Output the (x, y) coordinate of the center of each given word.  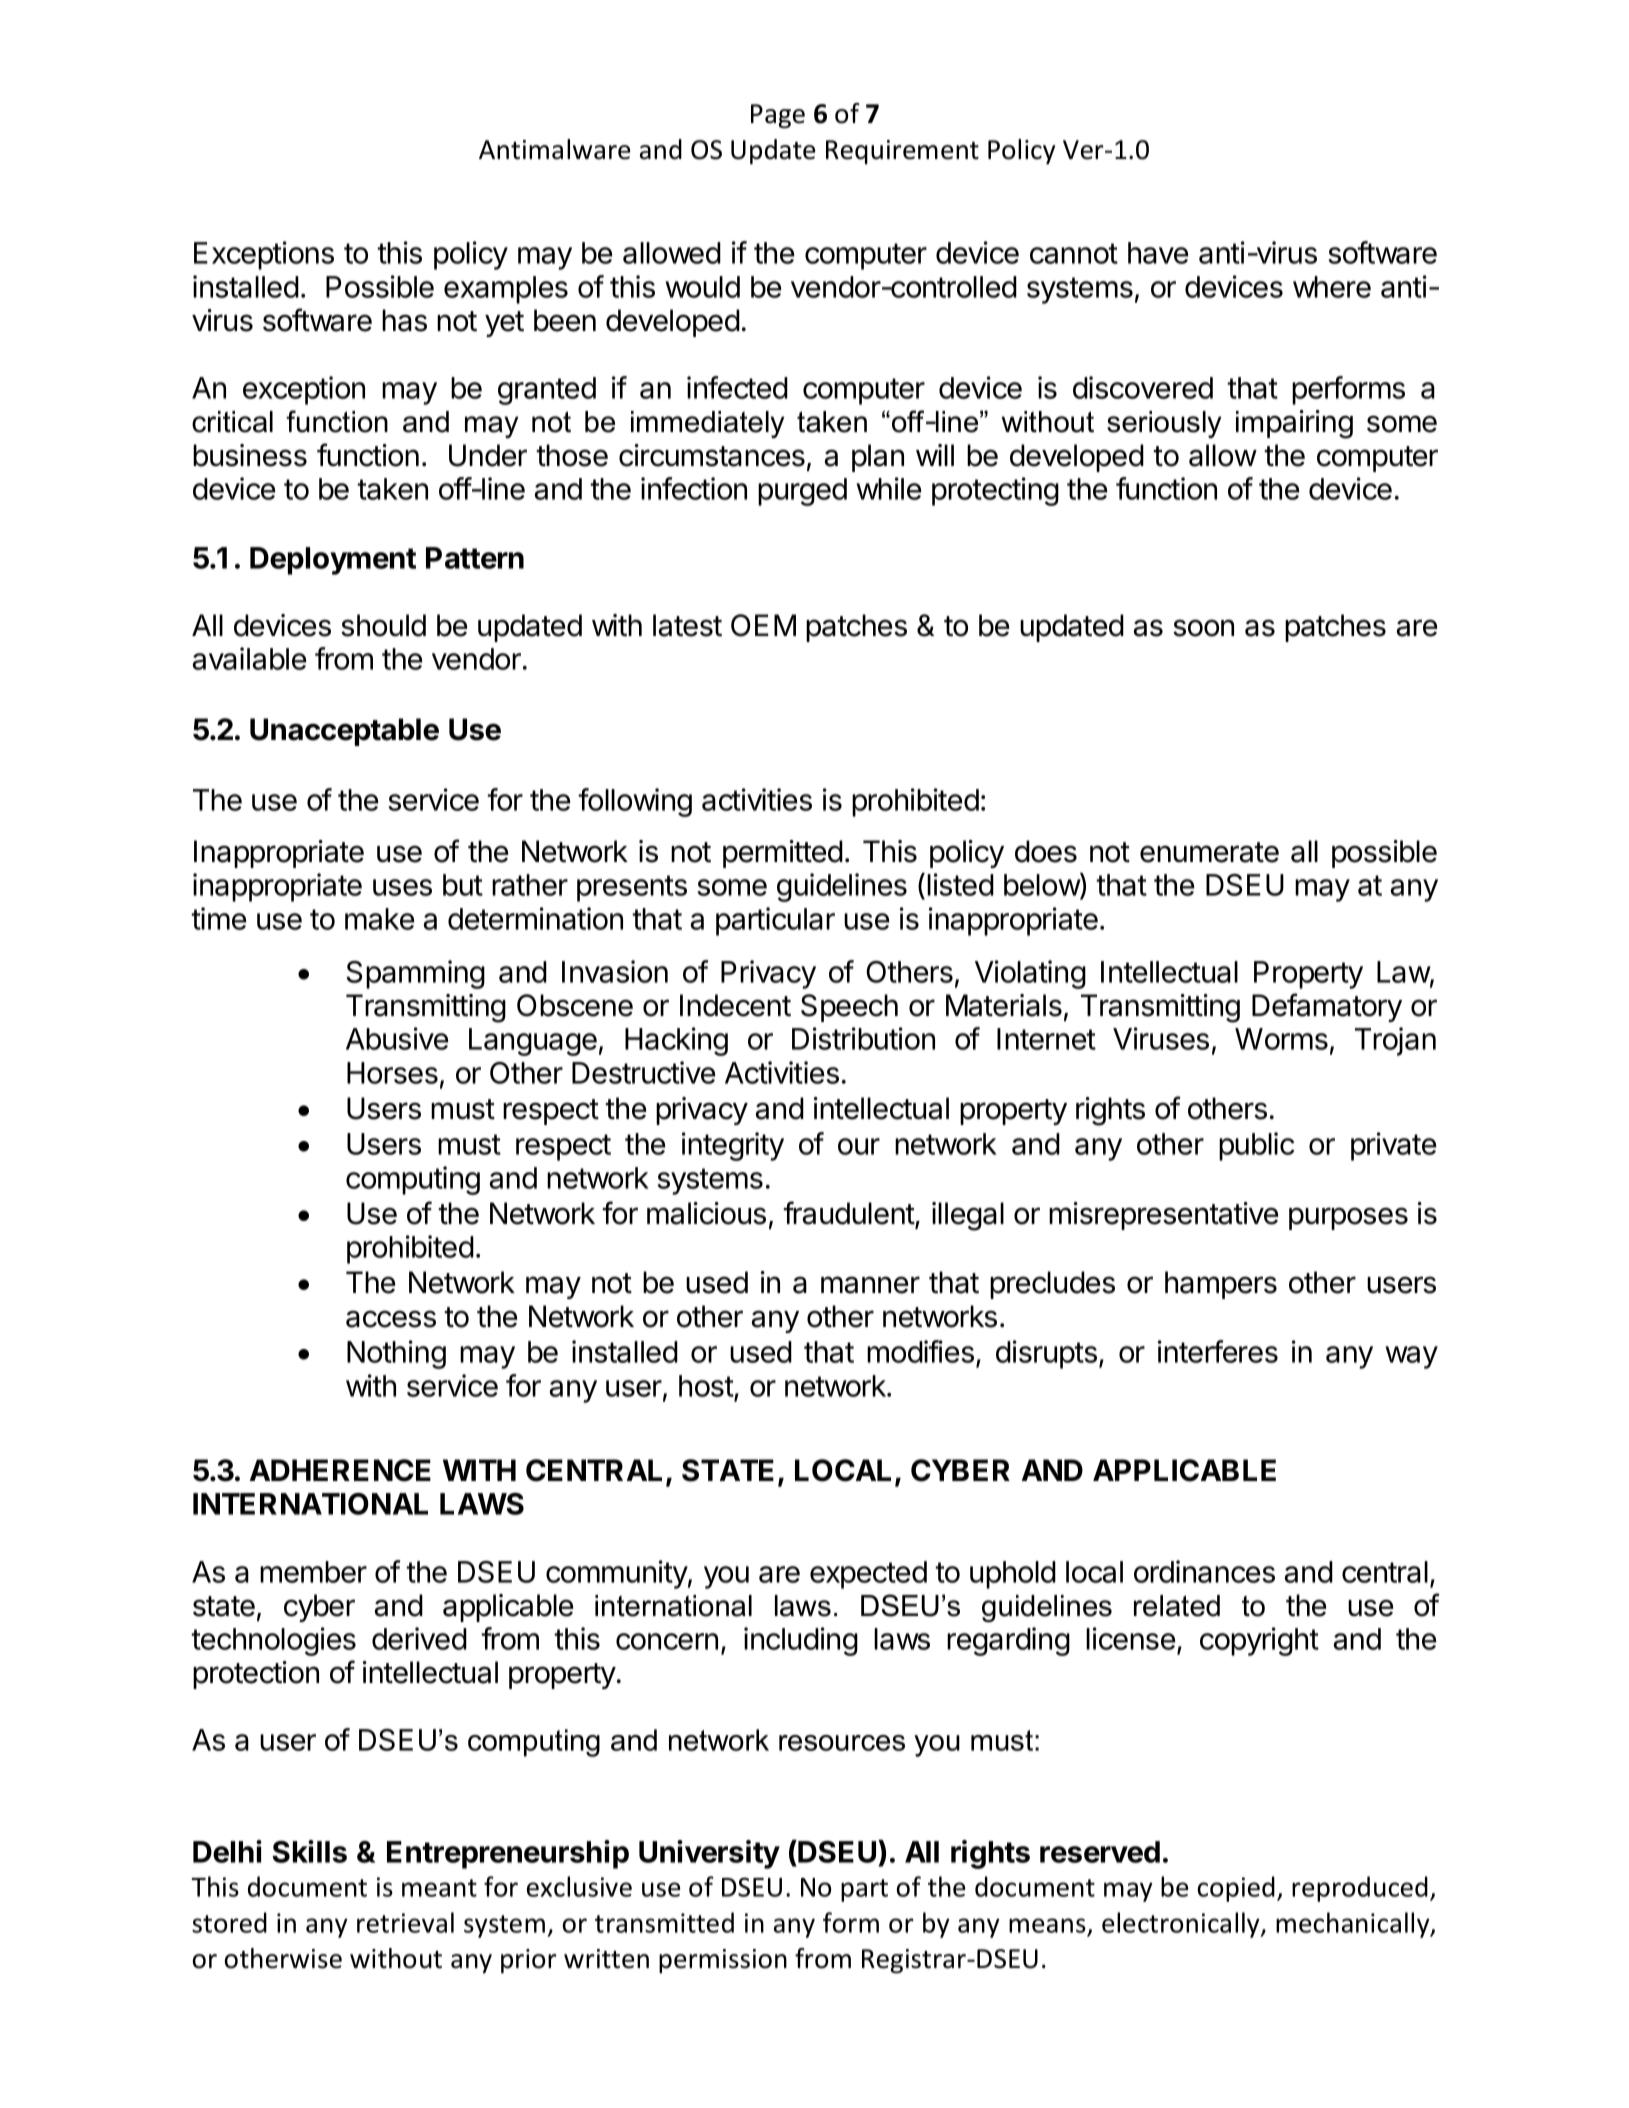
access (391, 1319)
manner (870, 1285)
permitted (783, 854)
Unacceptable (344, 732)
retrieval (405, 1922)
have (1158, 253)
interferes (1218, 1351)
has (404, 320)
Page (778, 116)
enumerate (1209, 852)
